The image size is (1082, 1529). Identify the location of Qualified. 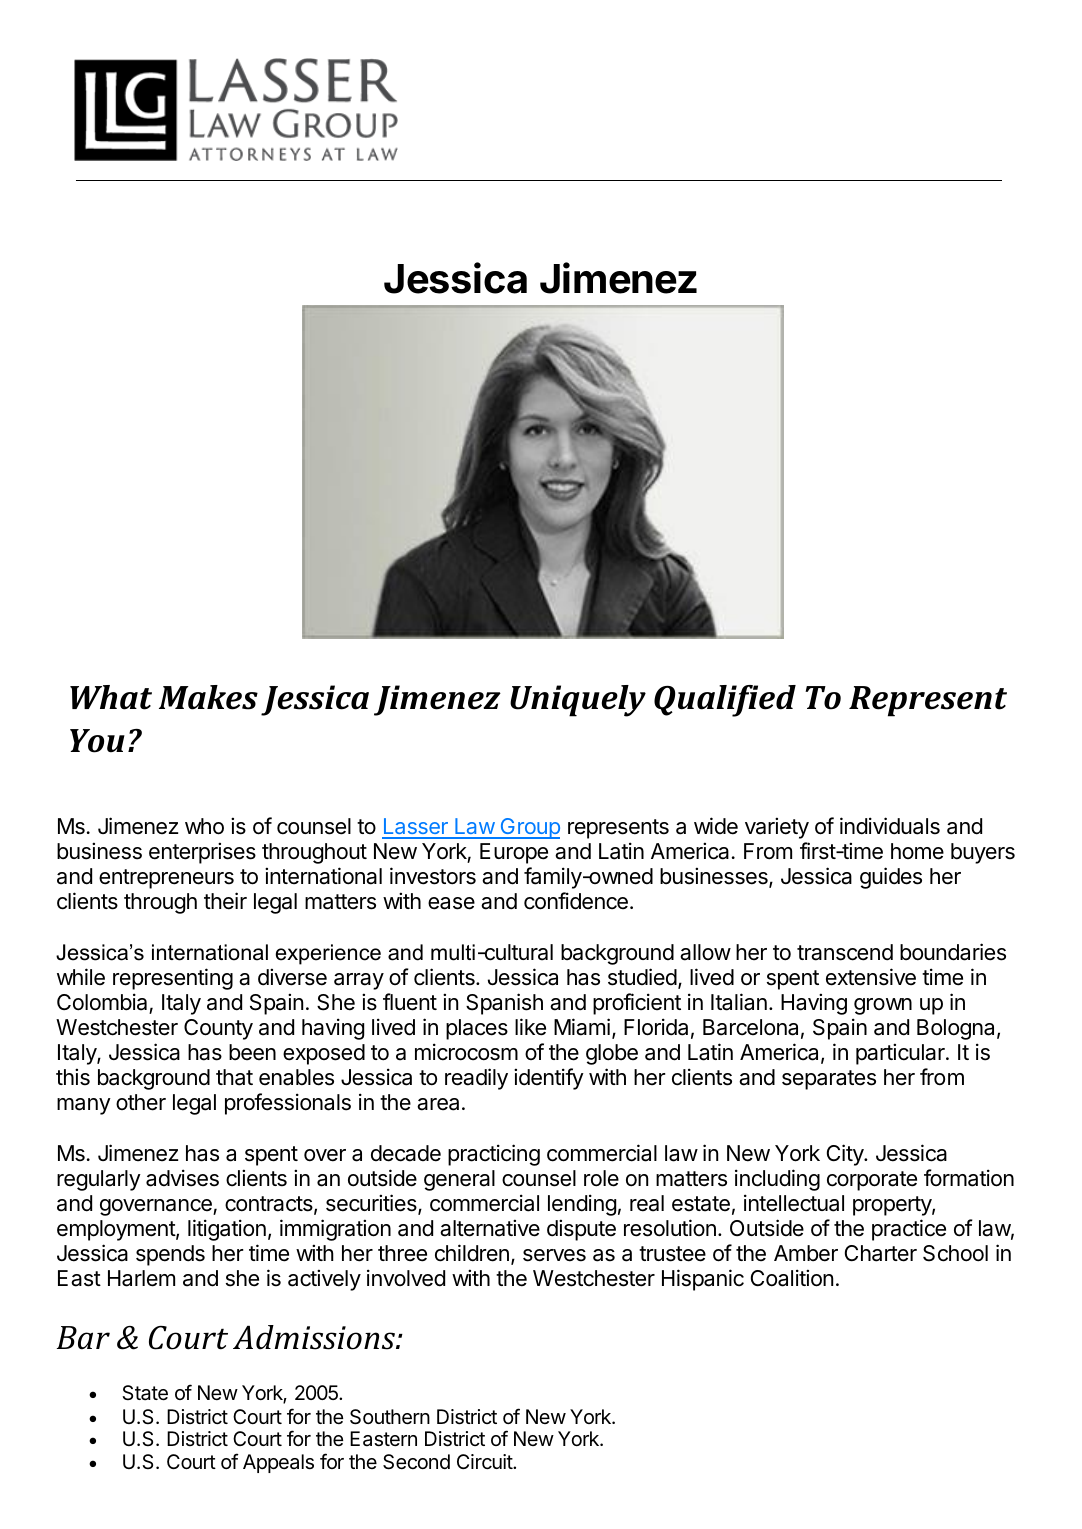
(725, 701).
